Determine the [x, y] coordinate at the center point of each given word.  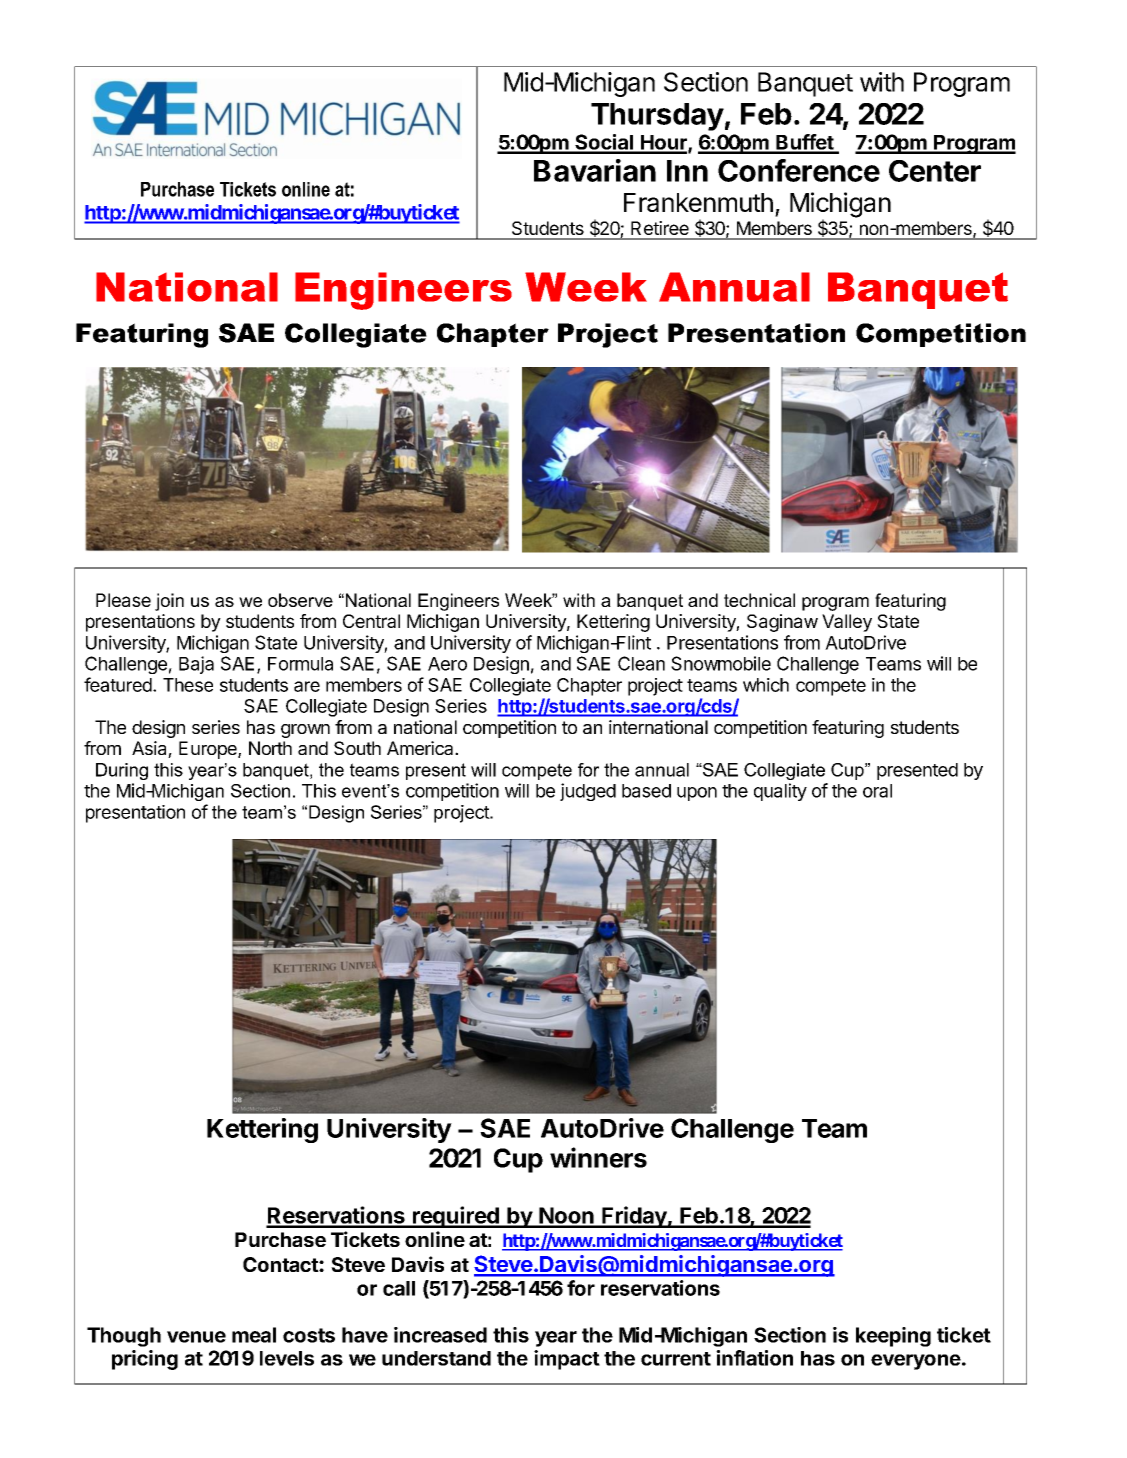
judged [588, 792]
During [122, 771]
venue [196, 1337]
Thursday [657, 117]
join [169, 602]
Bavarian [595, 170]
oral [877, 791]
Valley [847, 623]
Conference [799, 170]
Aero [447, 664]
